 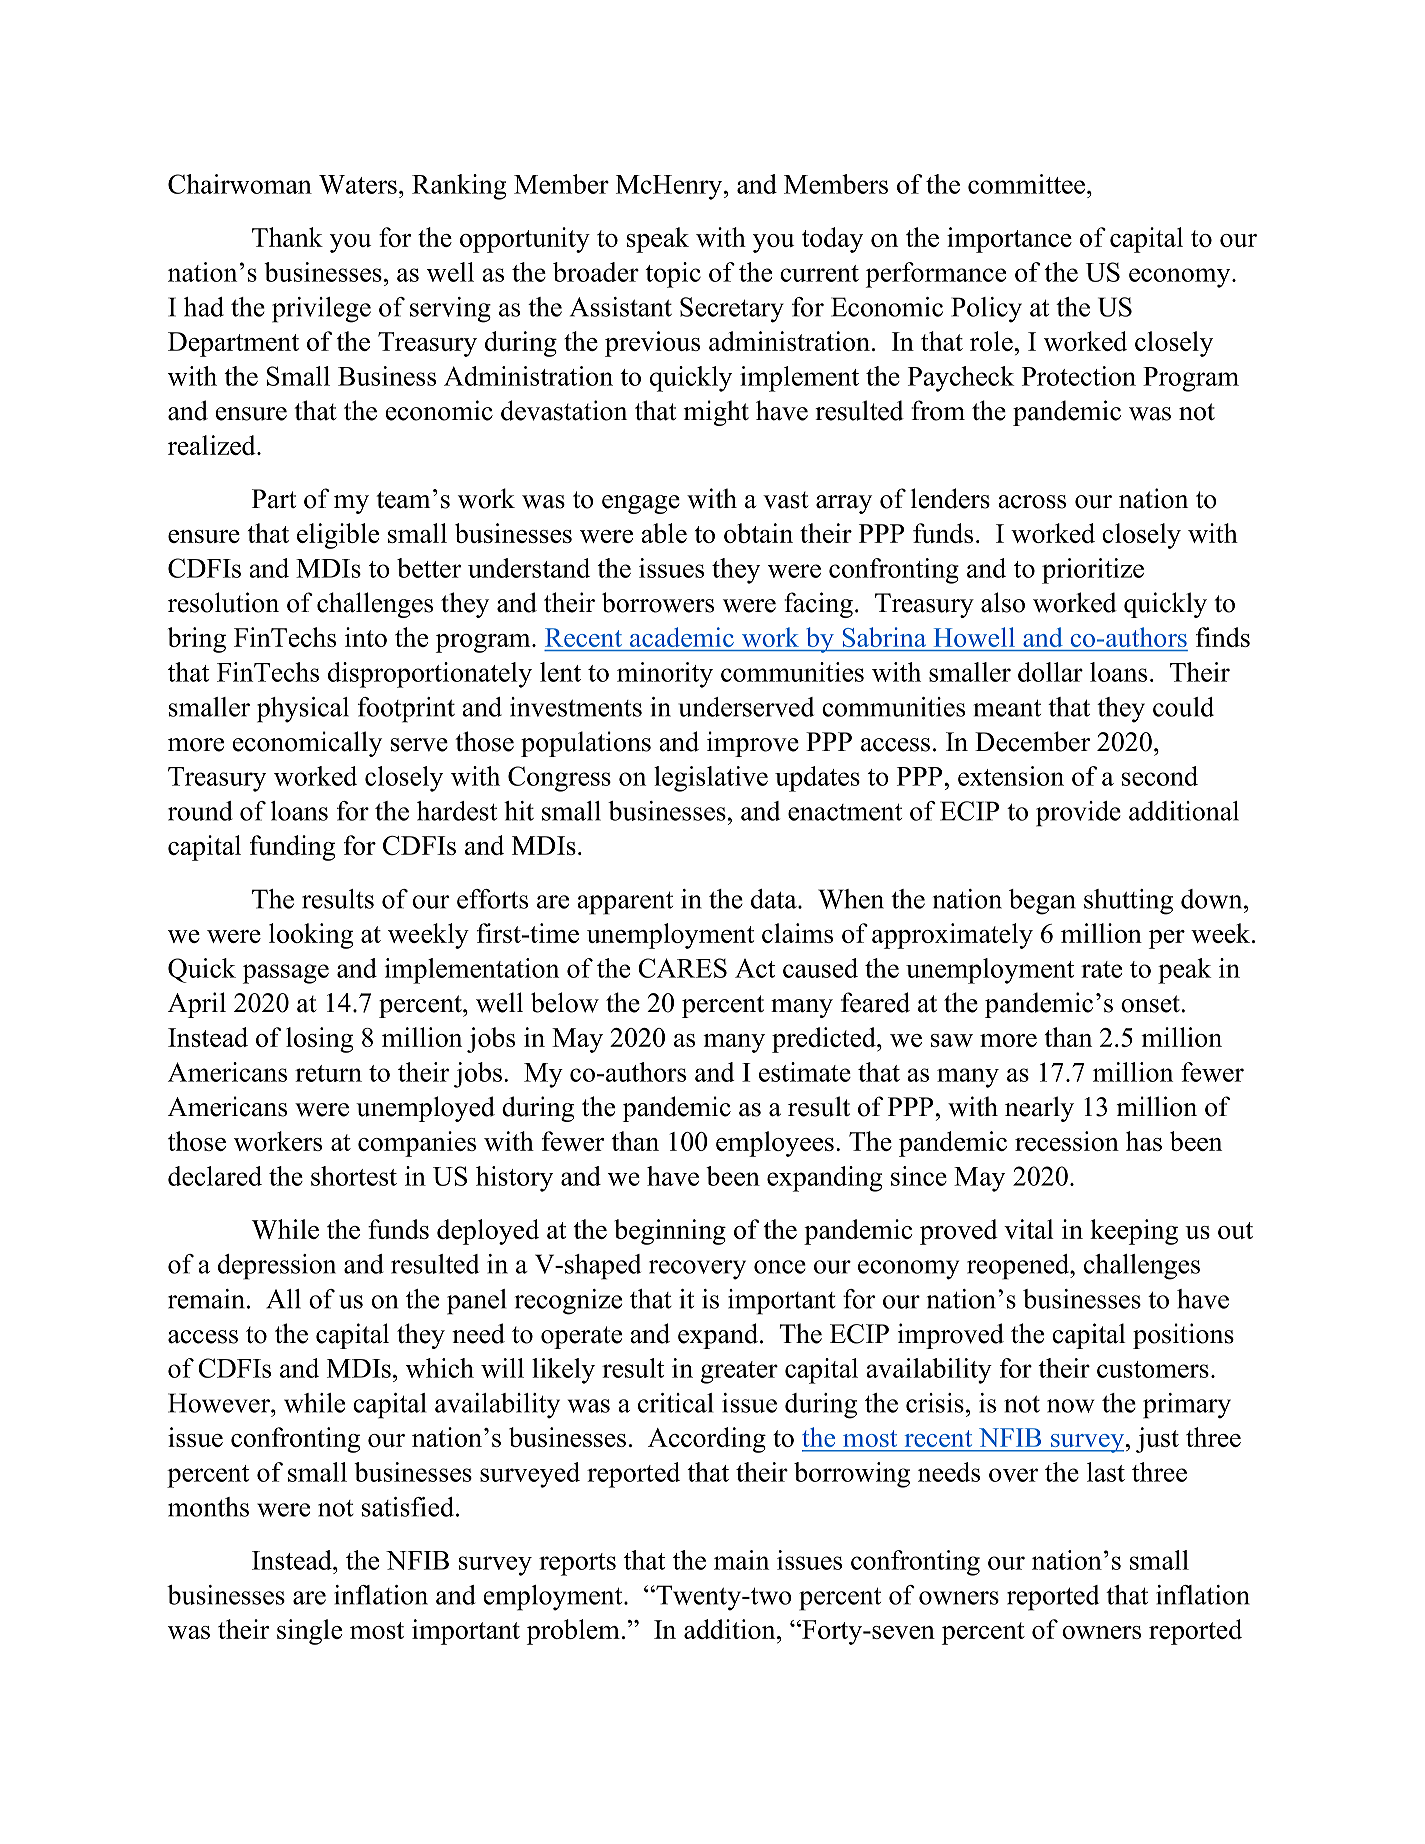 What do you see at coordinates (775, 1144) in the page?
I see `employees` at bounding box center [775, 1144].
